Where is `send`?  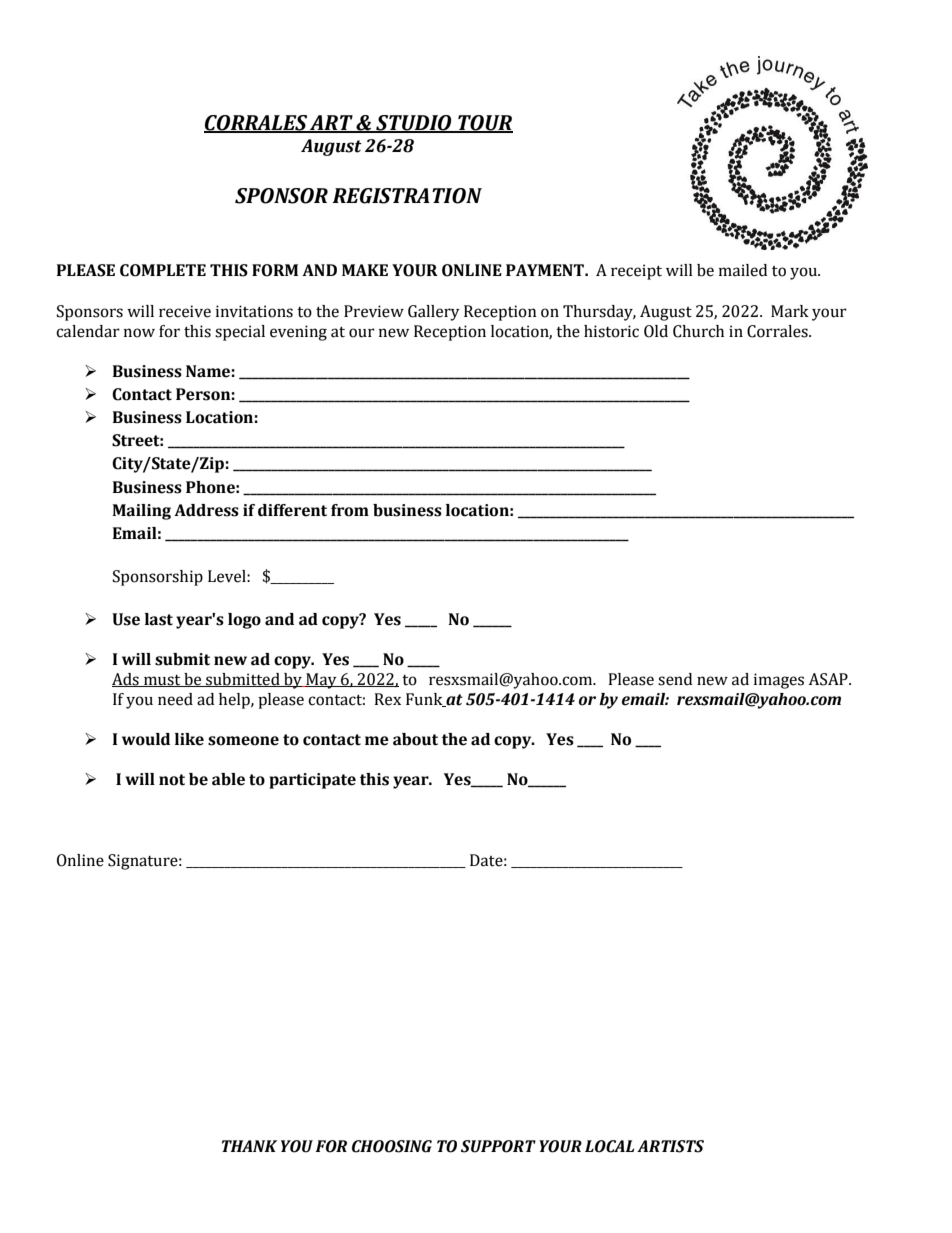
send is located at coordinates (675, 679).
